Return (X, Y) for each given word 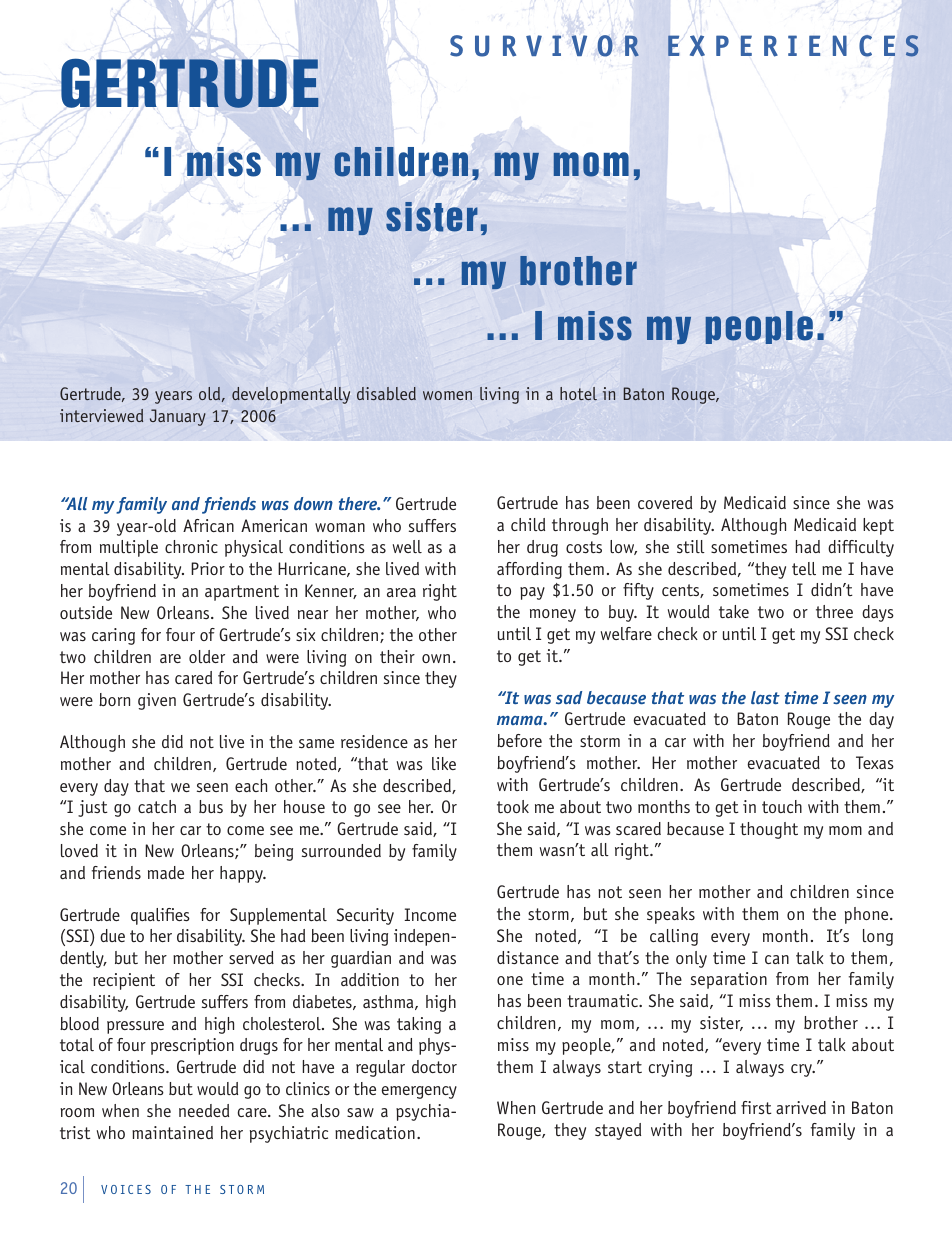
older (207, 656)
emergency (419, 1092)
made (166, 872)
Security (365, 916)
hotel (578, 394)
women (447, 395)
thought (769, 830)
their (397, 656)
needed (204, 1110)
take (734, 611)
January (178, 417)
